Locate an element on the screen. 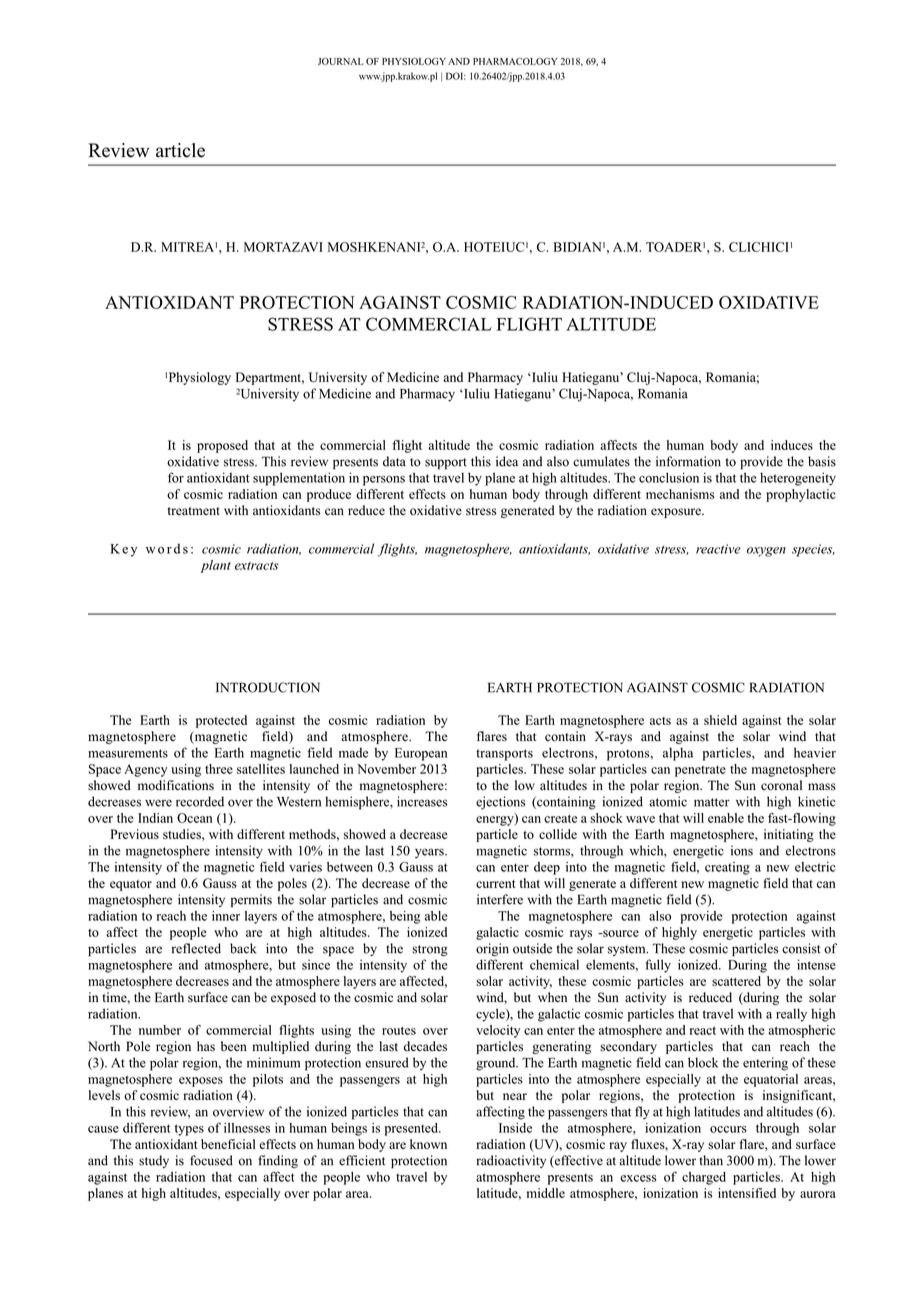 This screenshot has width=924, height=1308. DOI is located at coordinates (455, 76).
